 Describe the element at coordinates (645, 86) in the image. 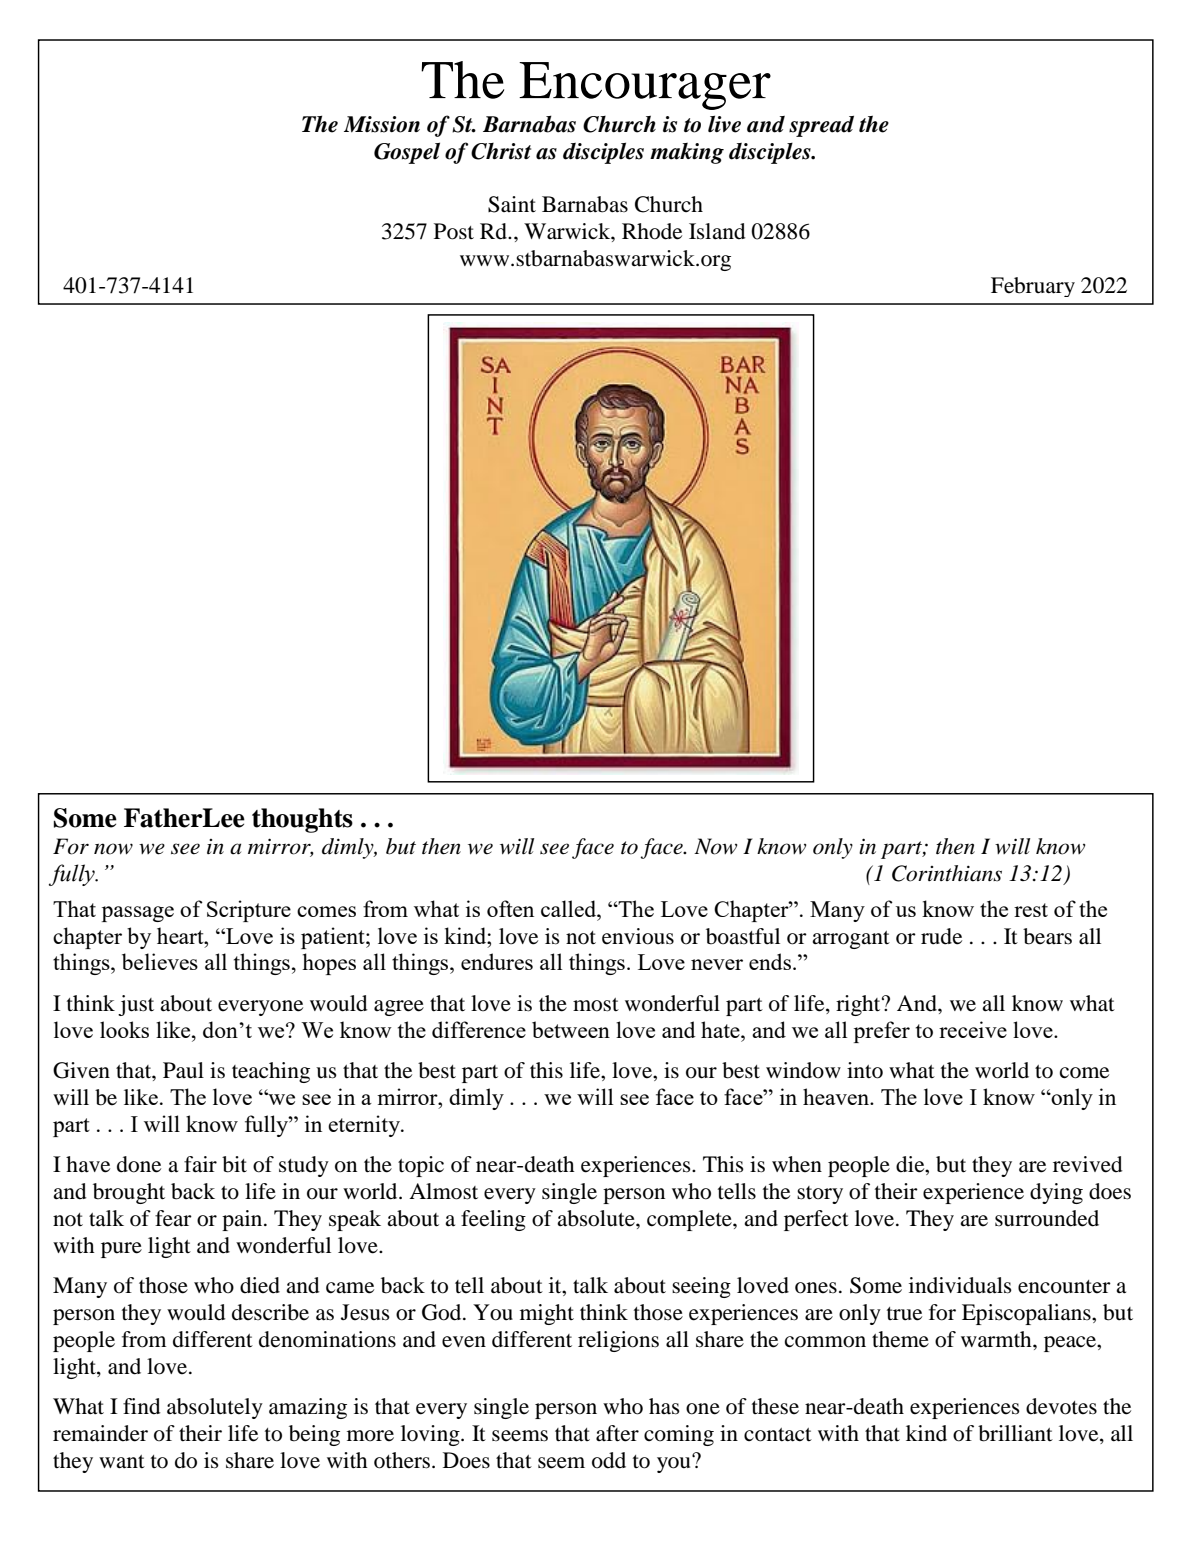

I see `Encourager` at that location.
